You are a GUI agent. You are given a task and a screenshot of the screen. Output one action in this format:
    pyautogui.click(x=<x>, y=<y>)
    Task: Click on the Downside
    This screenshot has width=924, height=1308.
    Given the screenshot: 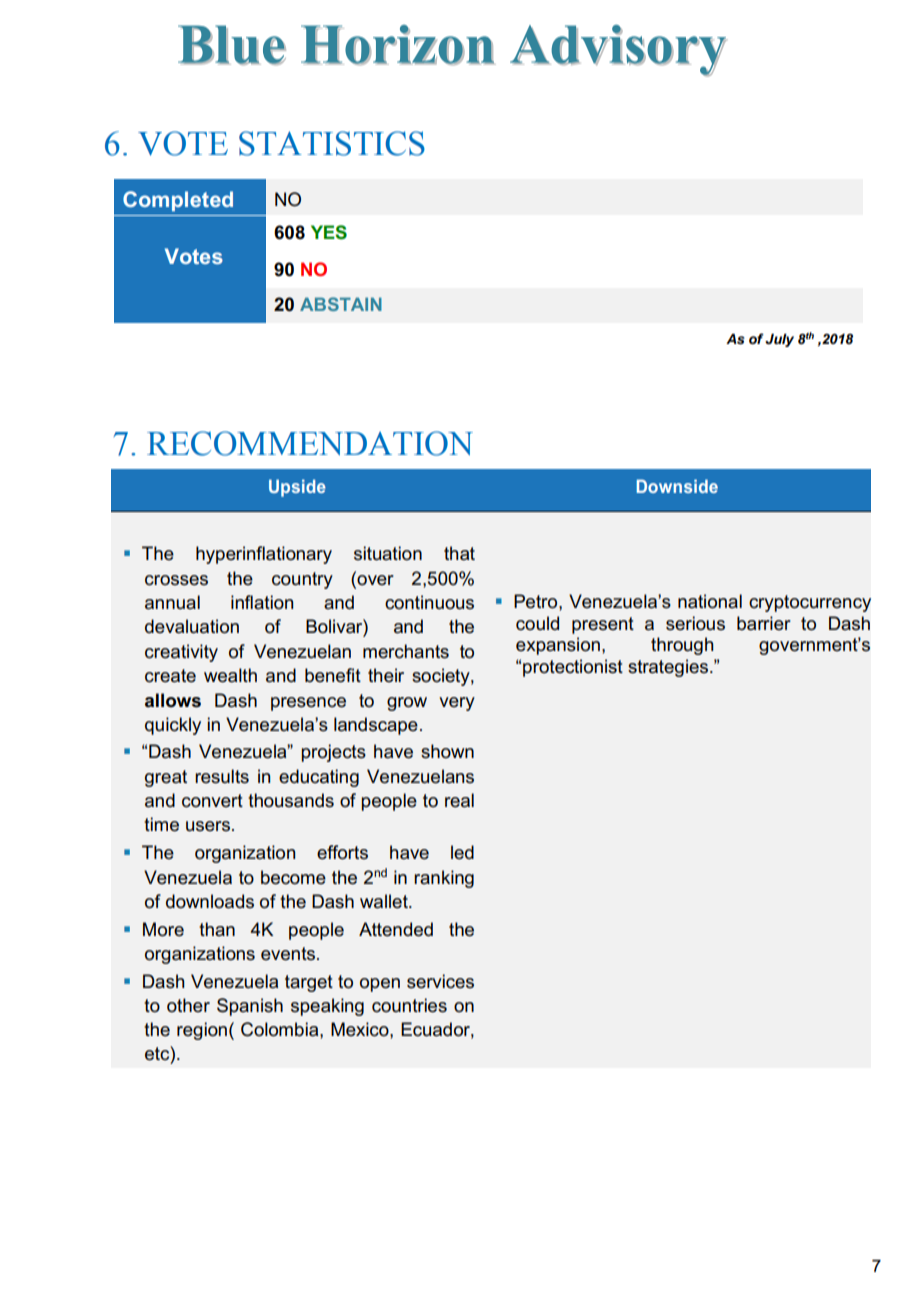 What is the action you would take?
    pyautogui.click(x=677, y=486)
